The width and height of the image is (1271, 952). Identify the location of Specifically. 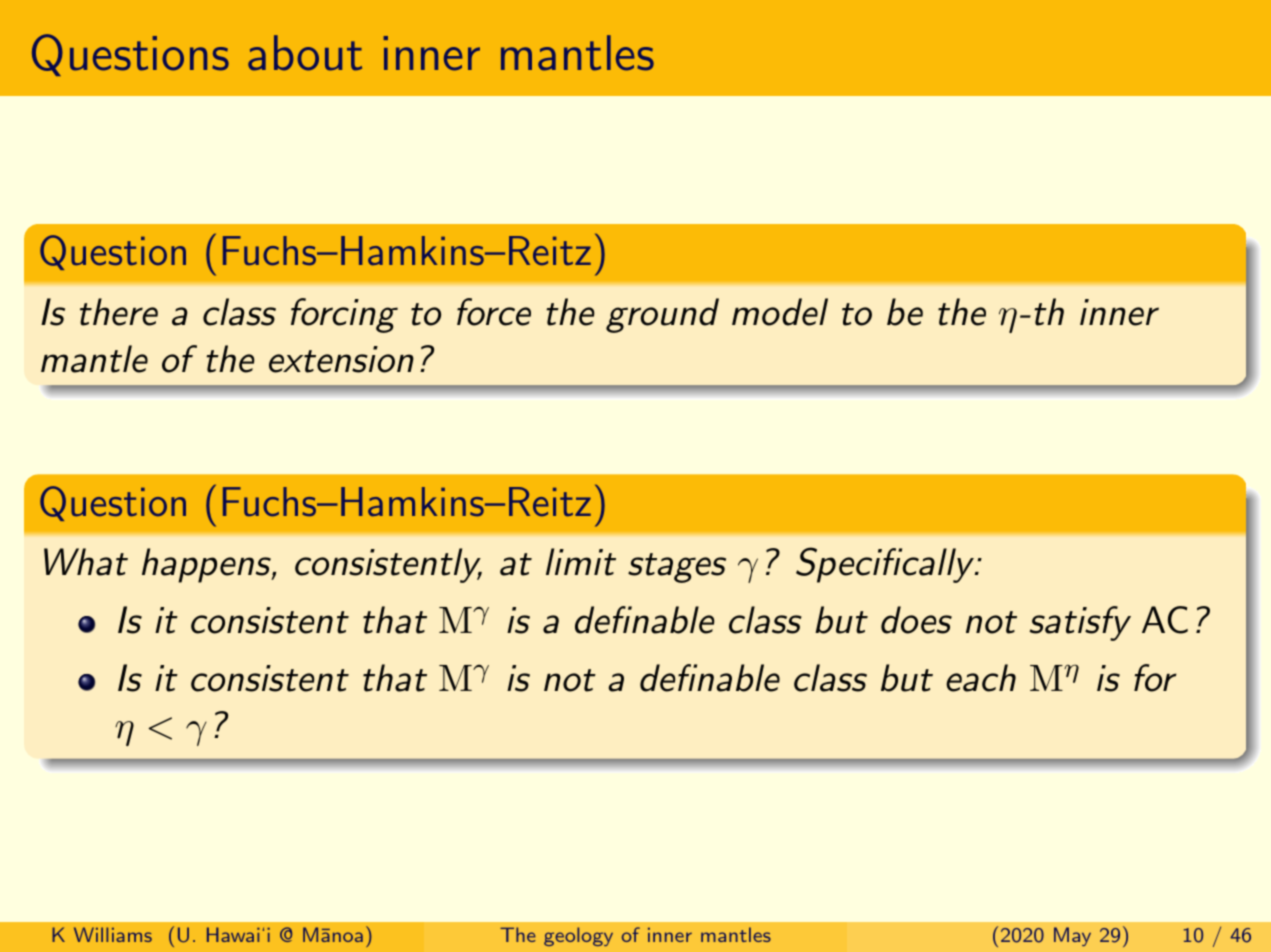
(886, 565).
